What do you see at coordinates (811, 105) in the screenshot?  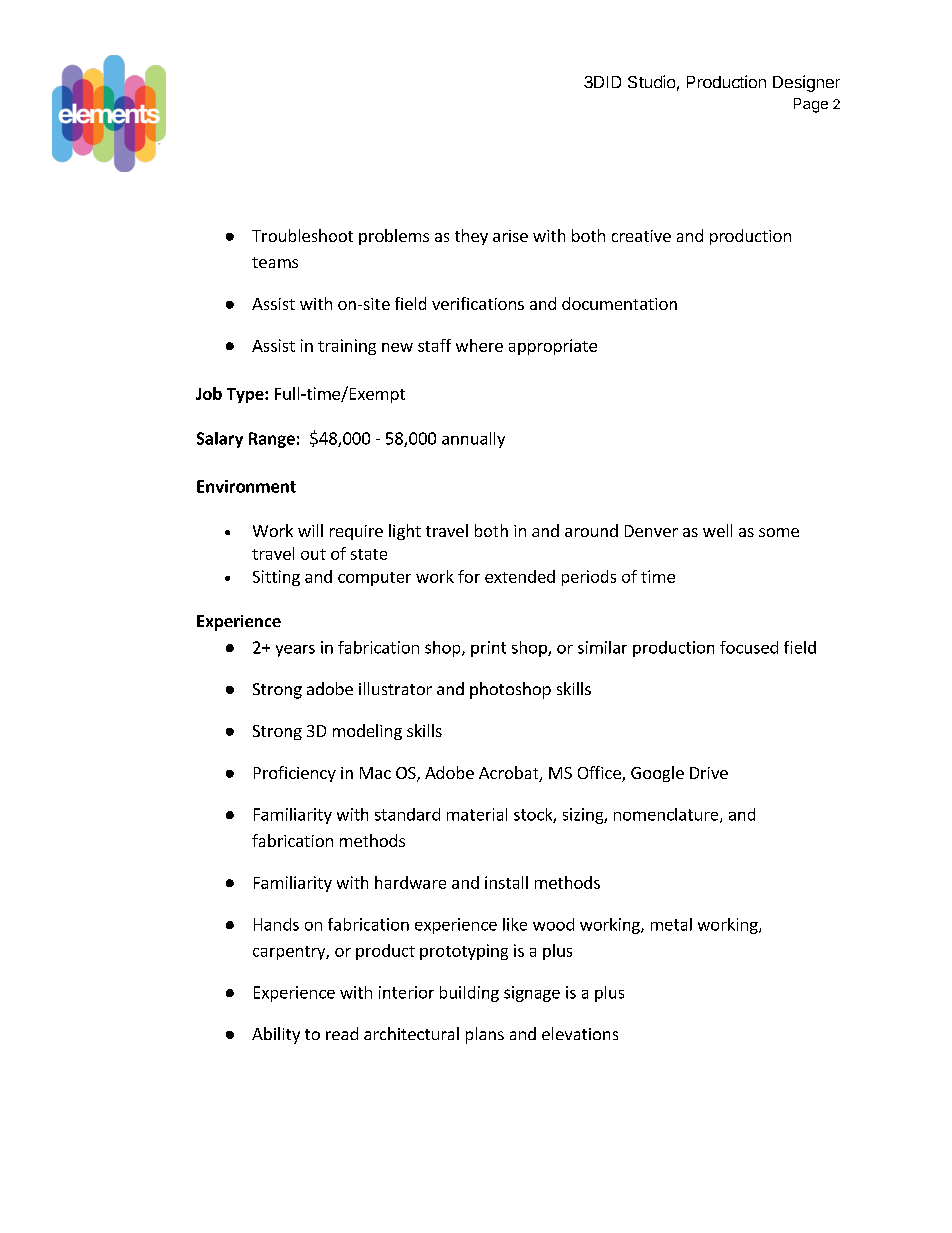 I see `Page` at bounding box center [811, 105].
